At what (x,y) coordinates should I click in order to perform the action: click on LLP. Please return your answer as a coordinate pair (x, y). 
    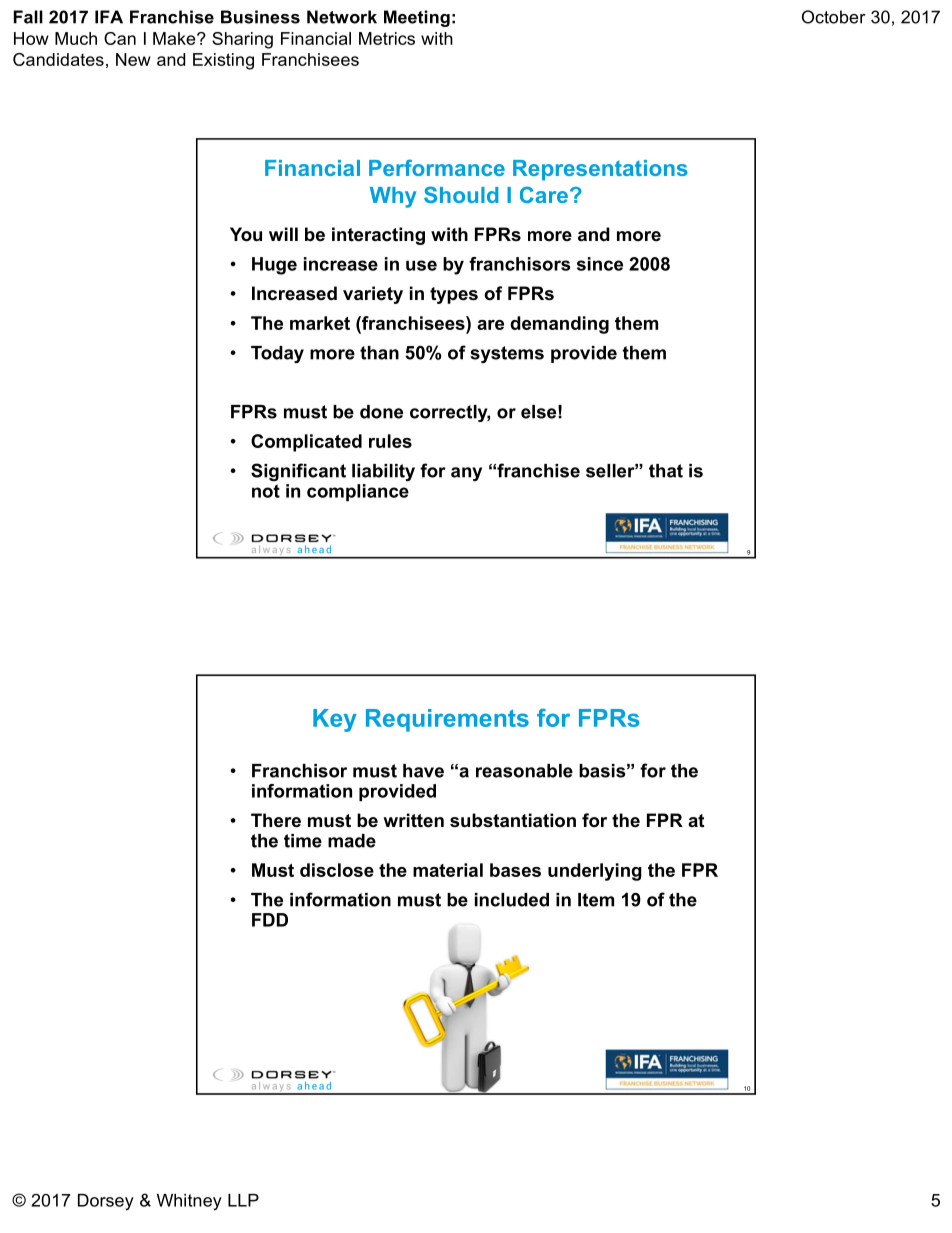
    Looking at the image, I should click on (243, 1200).
